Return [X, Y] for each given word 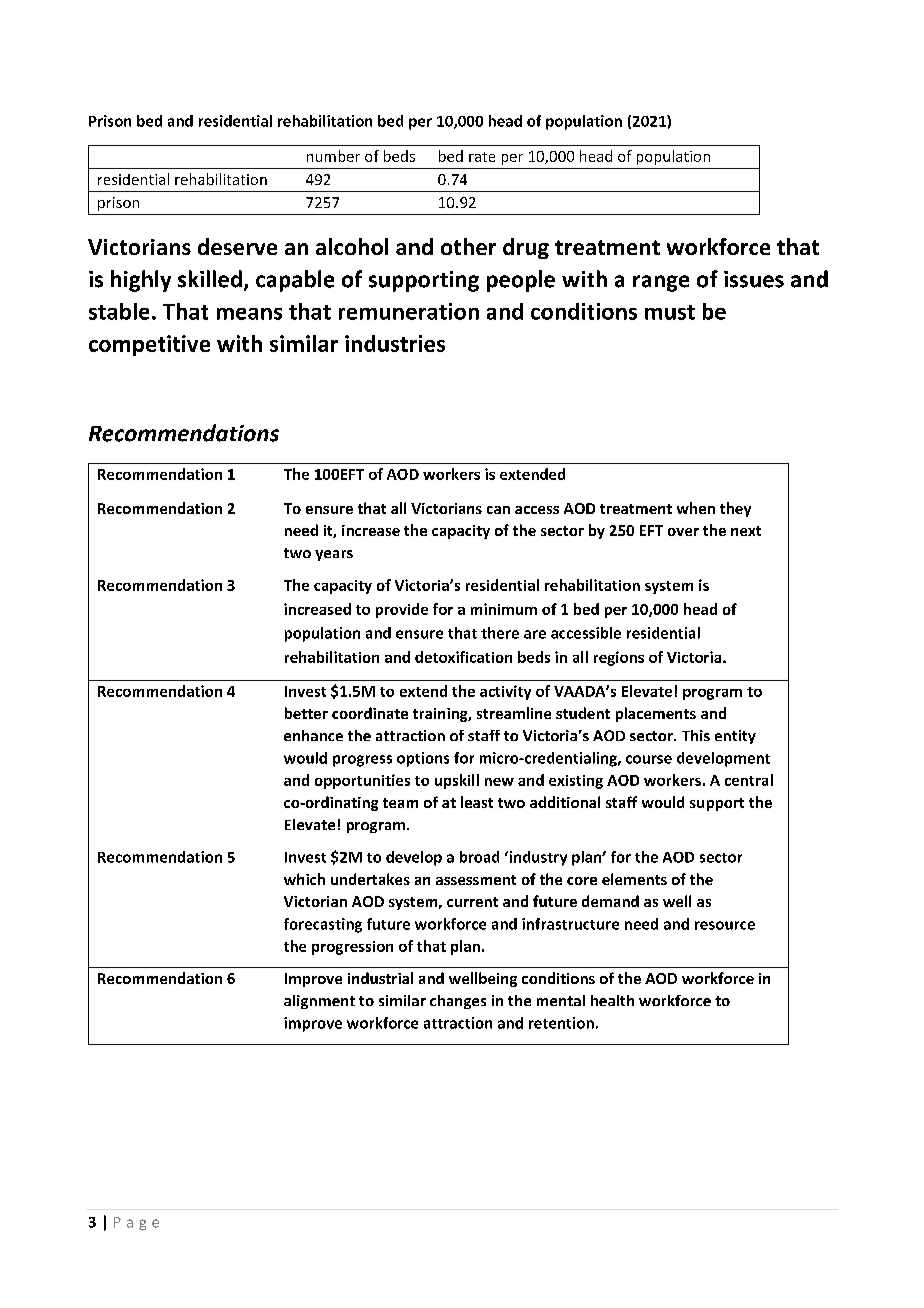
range [661, 283]
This [696, 735]
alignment [319, 1002]
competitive [149, 345]
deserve [237, 246]
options [423, 759]
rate [482, 157]
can [498, 510]
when [696, 508]
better [306, 713]
